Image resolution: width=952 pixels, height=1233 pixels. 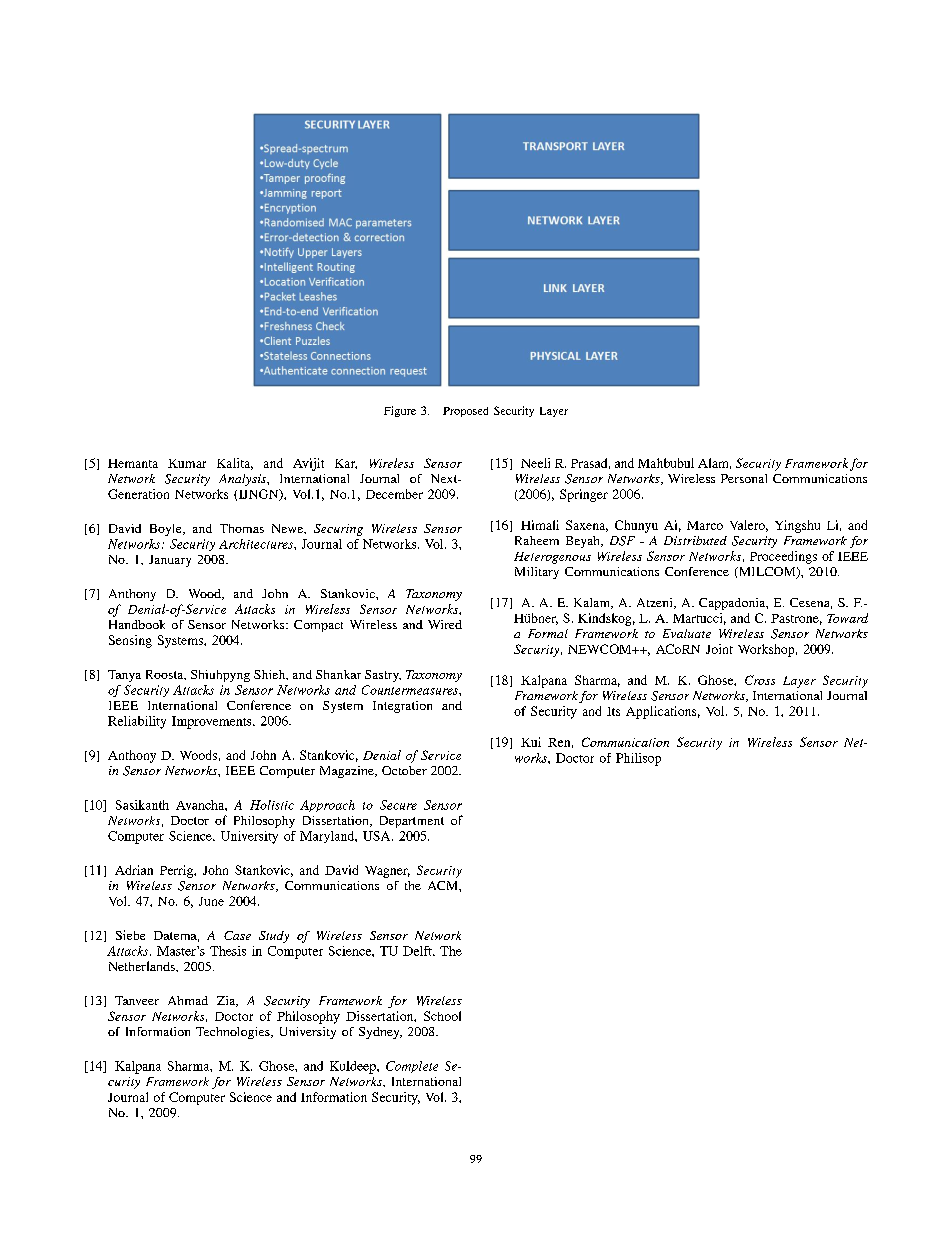 I want to click on Personal, so click(x=744, y=478).
